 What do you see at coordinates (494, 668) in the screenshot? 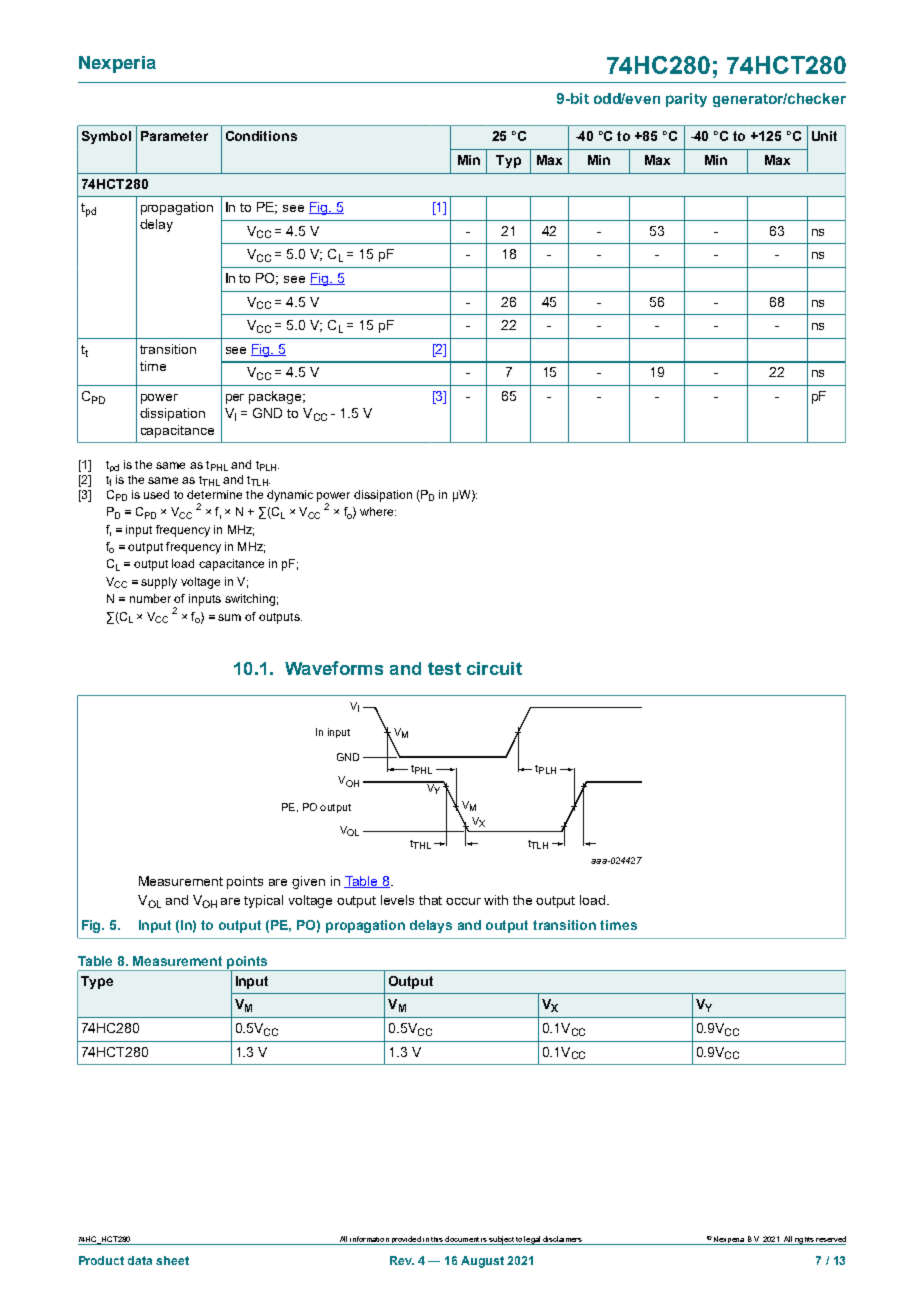
I see `circuit` at bounding box center [494, 668].
